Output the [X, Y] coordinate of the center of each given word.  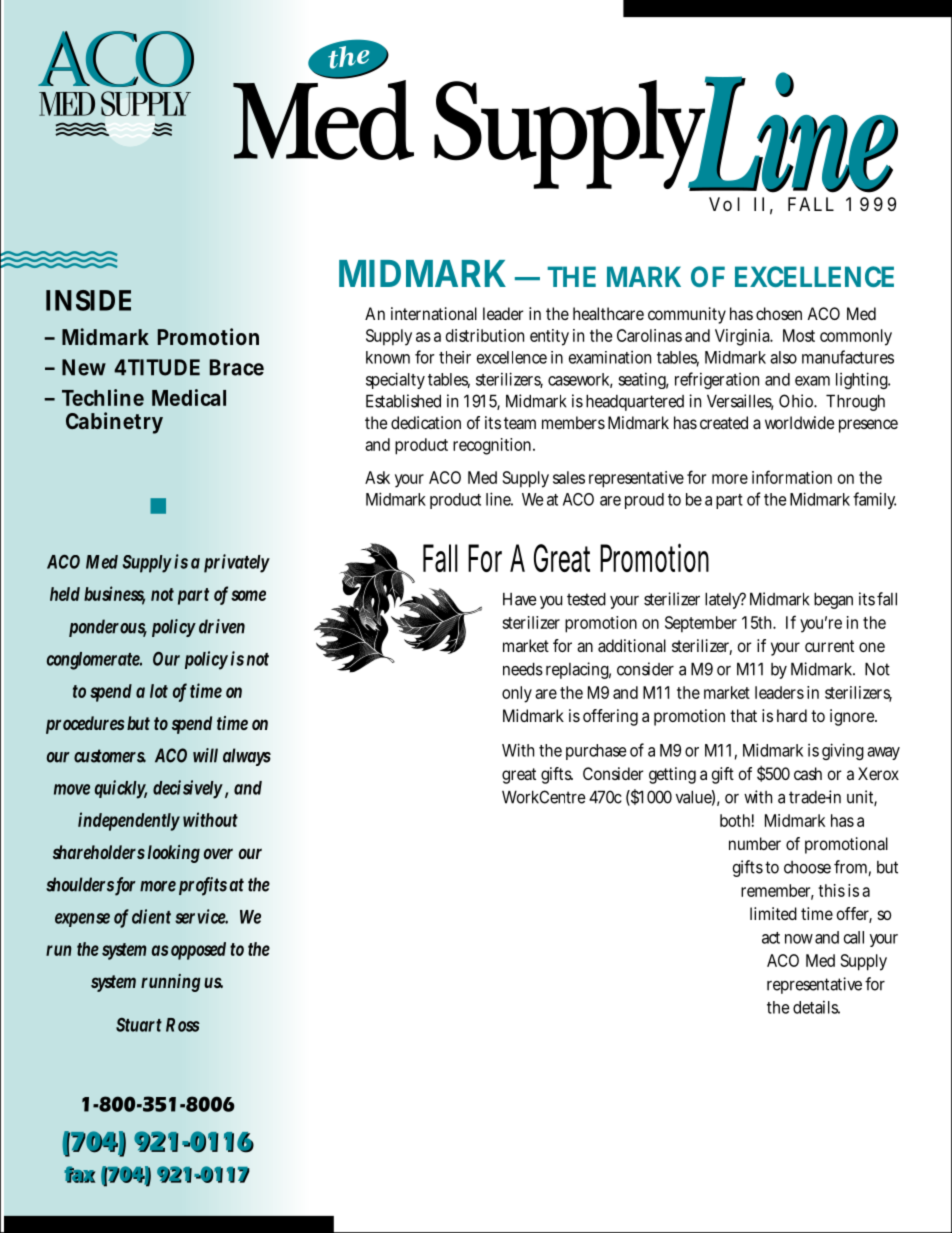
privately [237, 563]
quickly [121, 789]
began [833, 600]
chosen [779, 313]
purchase [596, 752]
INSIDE [88, 300]
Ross [183, 1025]
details [816, 1007]
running [171, 983]
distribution [485, 335]
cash [808, 773]
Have [520, 599]
